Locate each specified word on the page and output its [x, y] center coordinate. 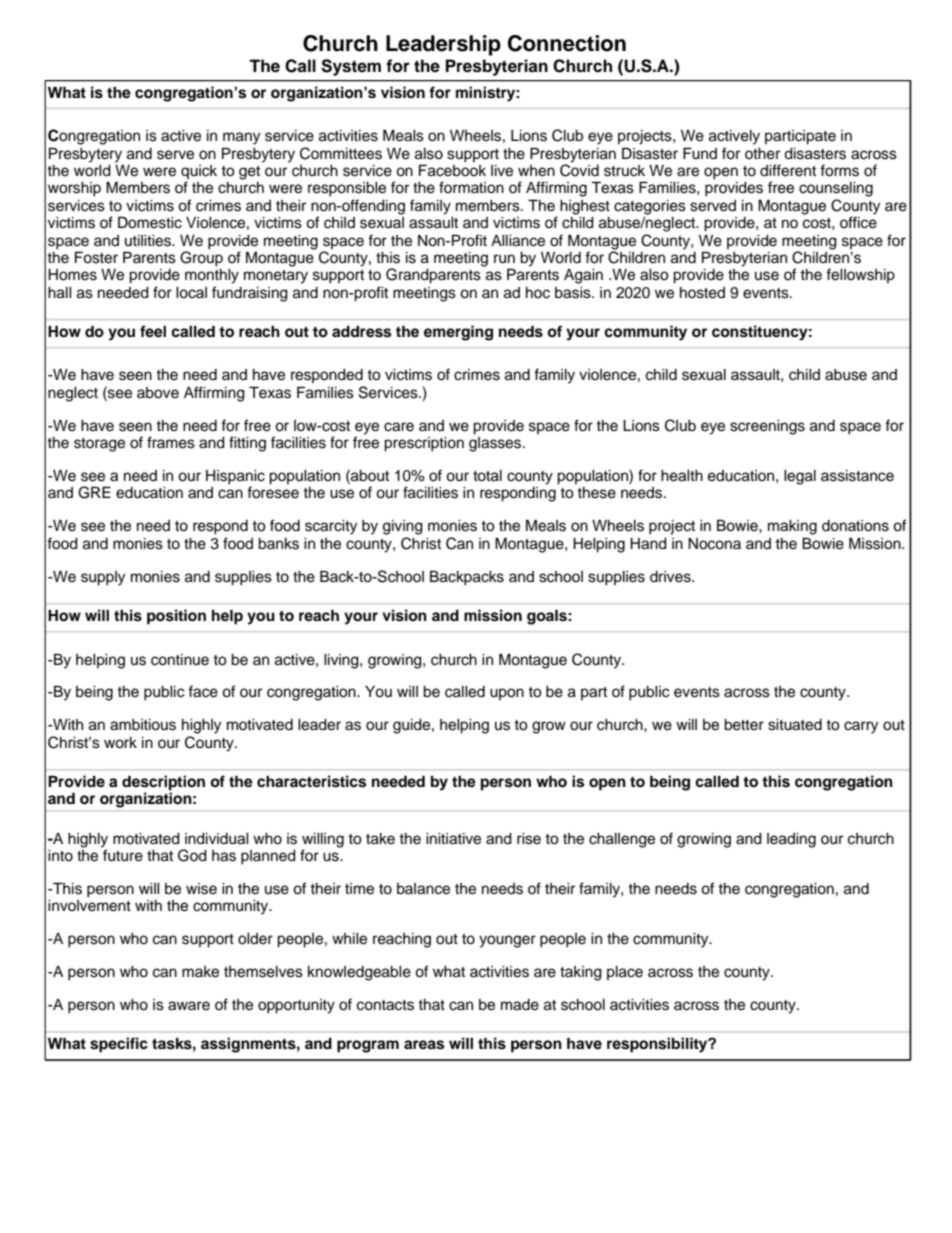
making [792, 527]
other [762, 154]
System [351, 67]
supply [103, 578]
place [625, 973]
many [241, 138]
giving [403, 527]
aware [189, 1006]
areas [424, 1045]
